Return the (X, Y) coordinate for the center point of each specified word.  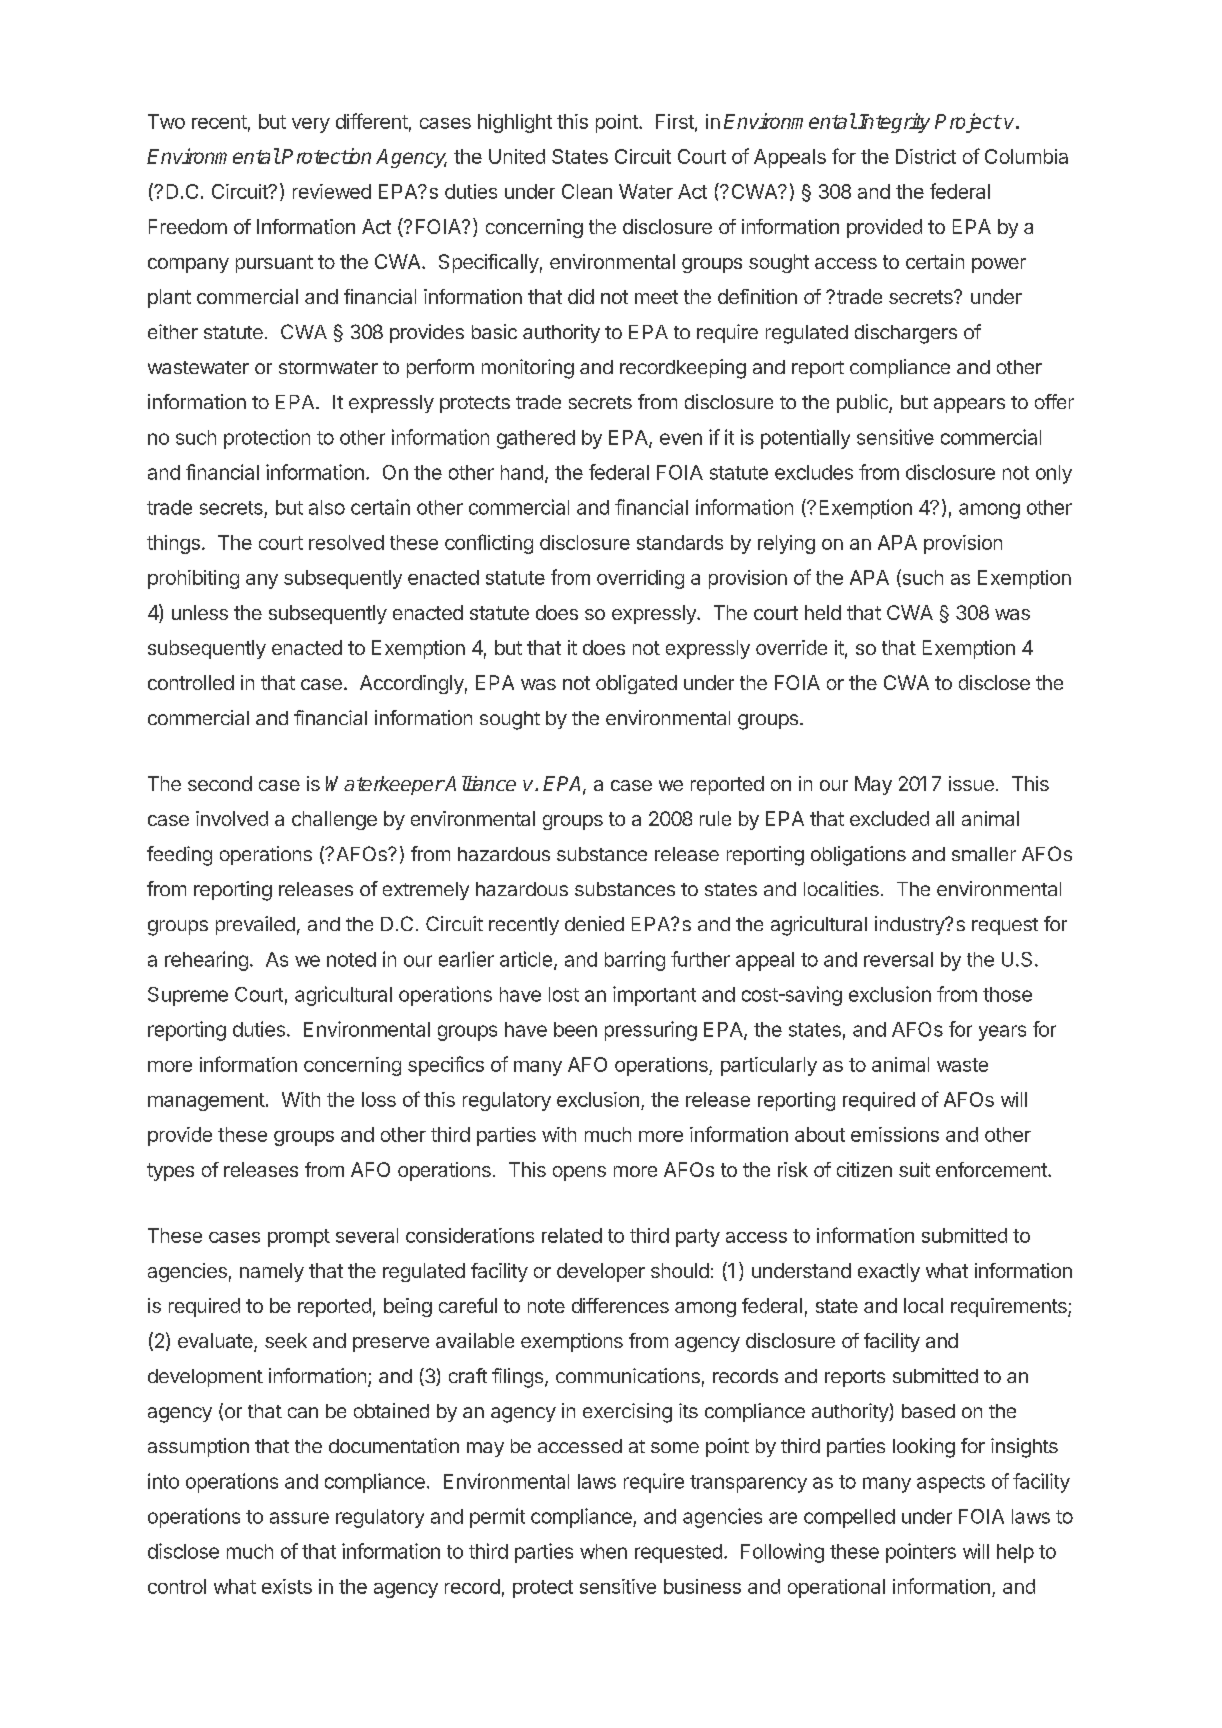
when (603, 1551)
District (926, 156)
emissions (895, 1134)
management (206, 1102)
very (311, 125)
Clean (587, 191)
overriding (640, 579)
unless (200, 612)
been (575, 1029)
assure (299, 1518)
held (823, 612)
